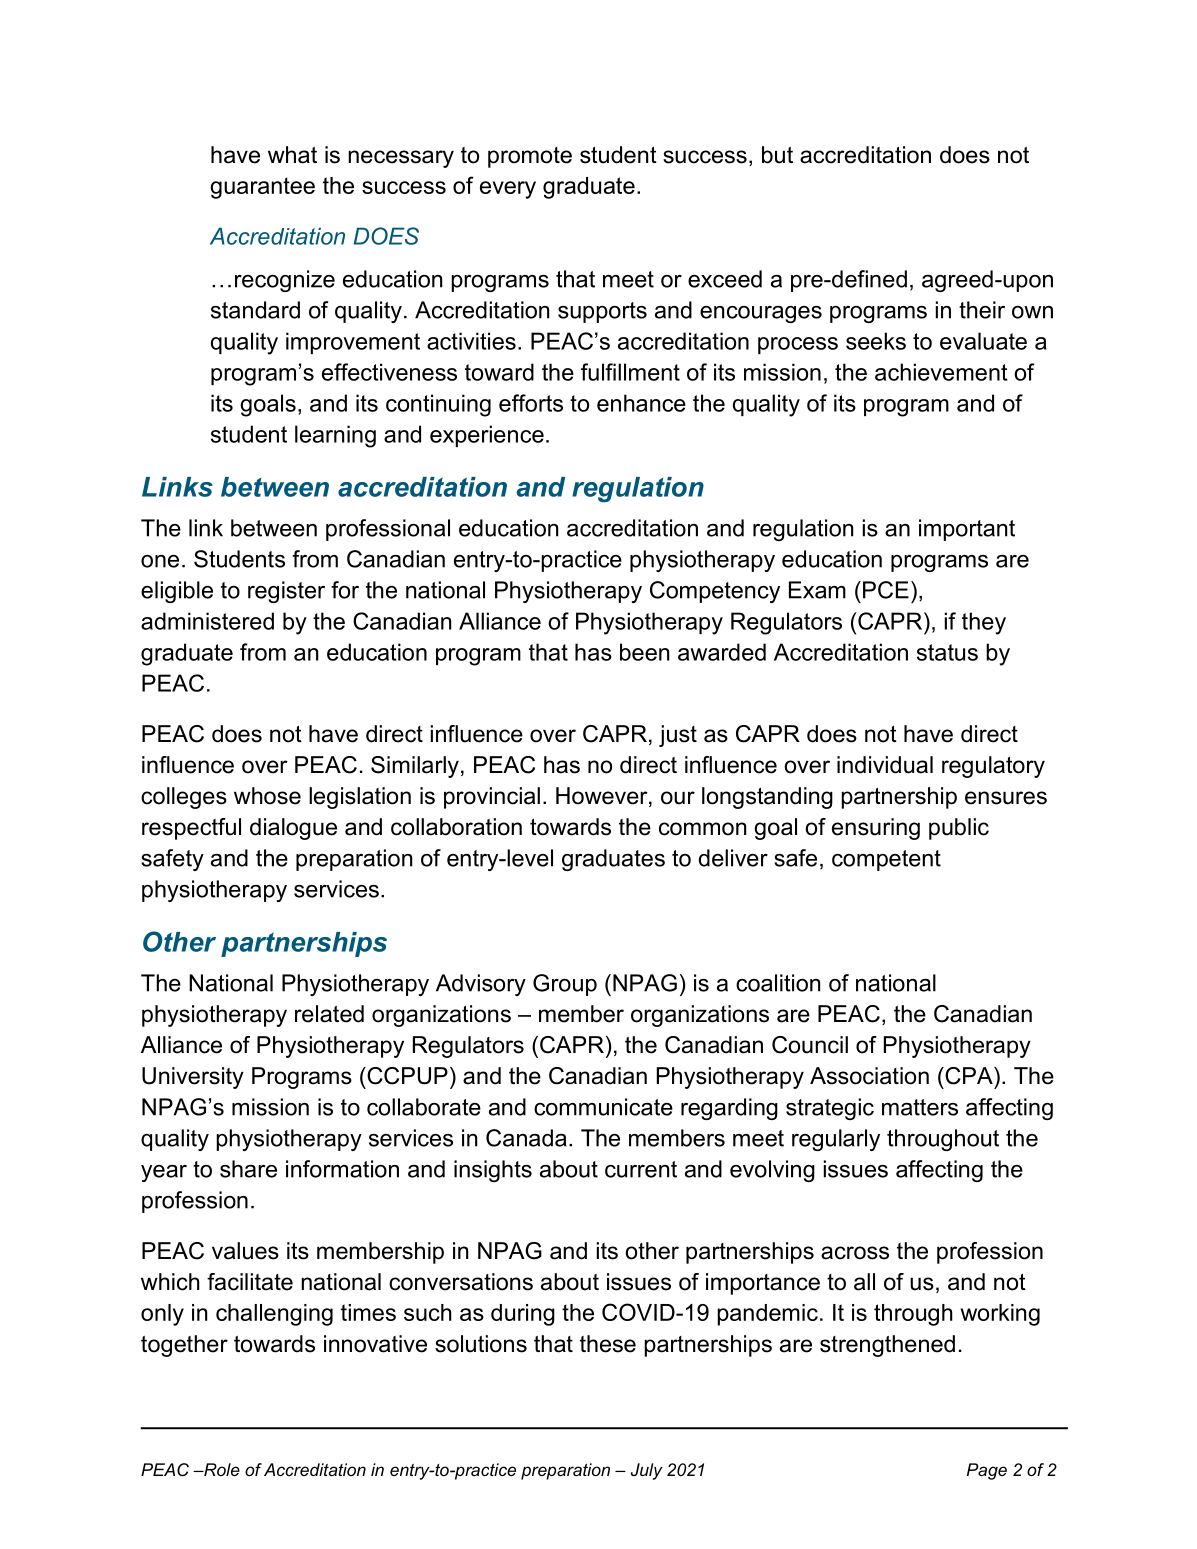  Describe the element at coordinates (530, 157) in the page. I see `promote` at that location.
